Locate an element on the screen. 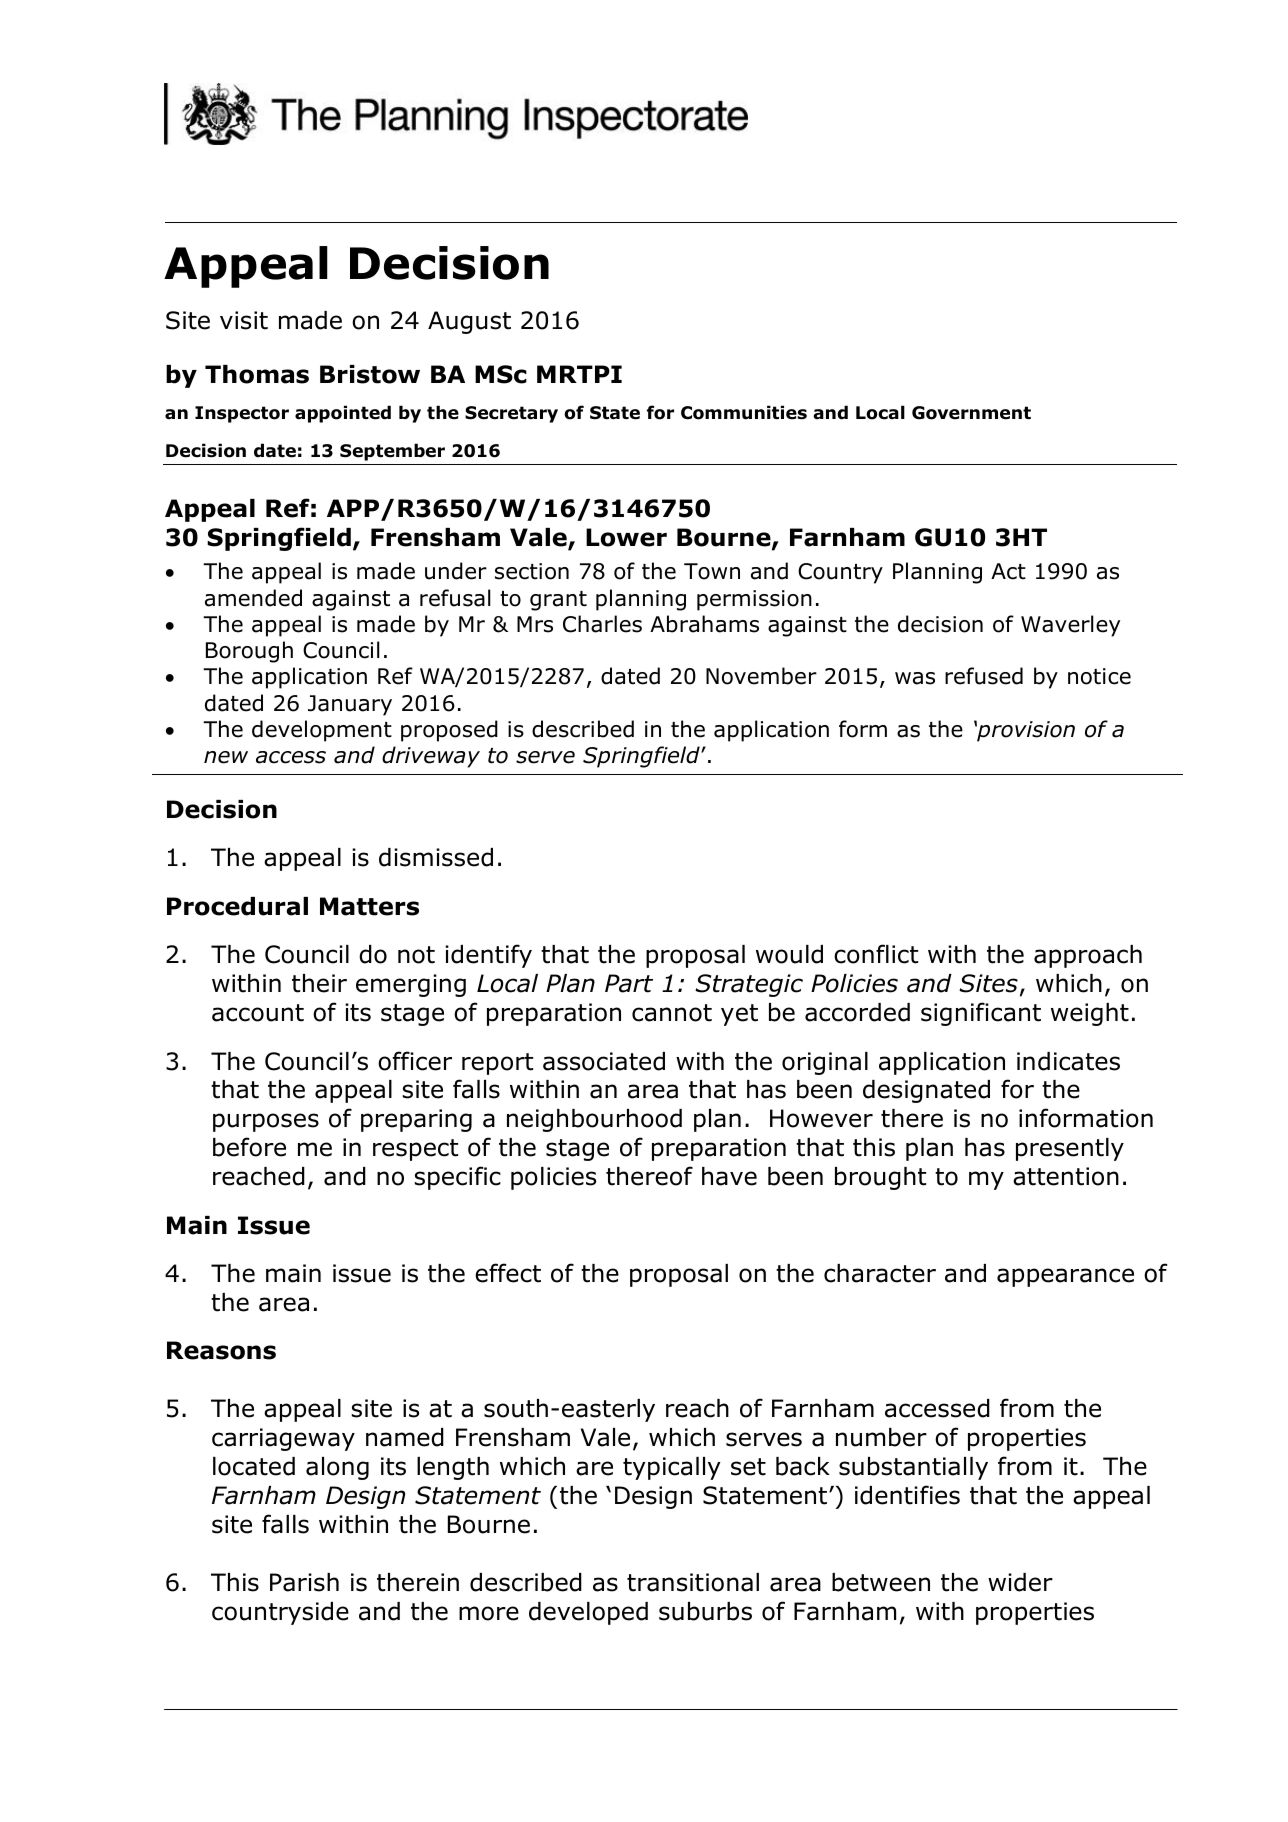 Image resolution: width=1288 pixels, height=1822 pixels. wider is located at coordinates (1020, 1582).
